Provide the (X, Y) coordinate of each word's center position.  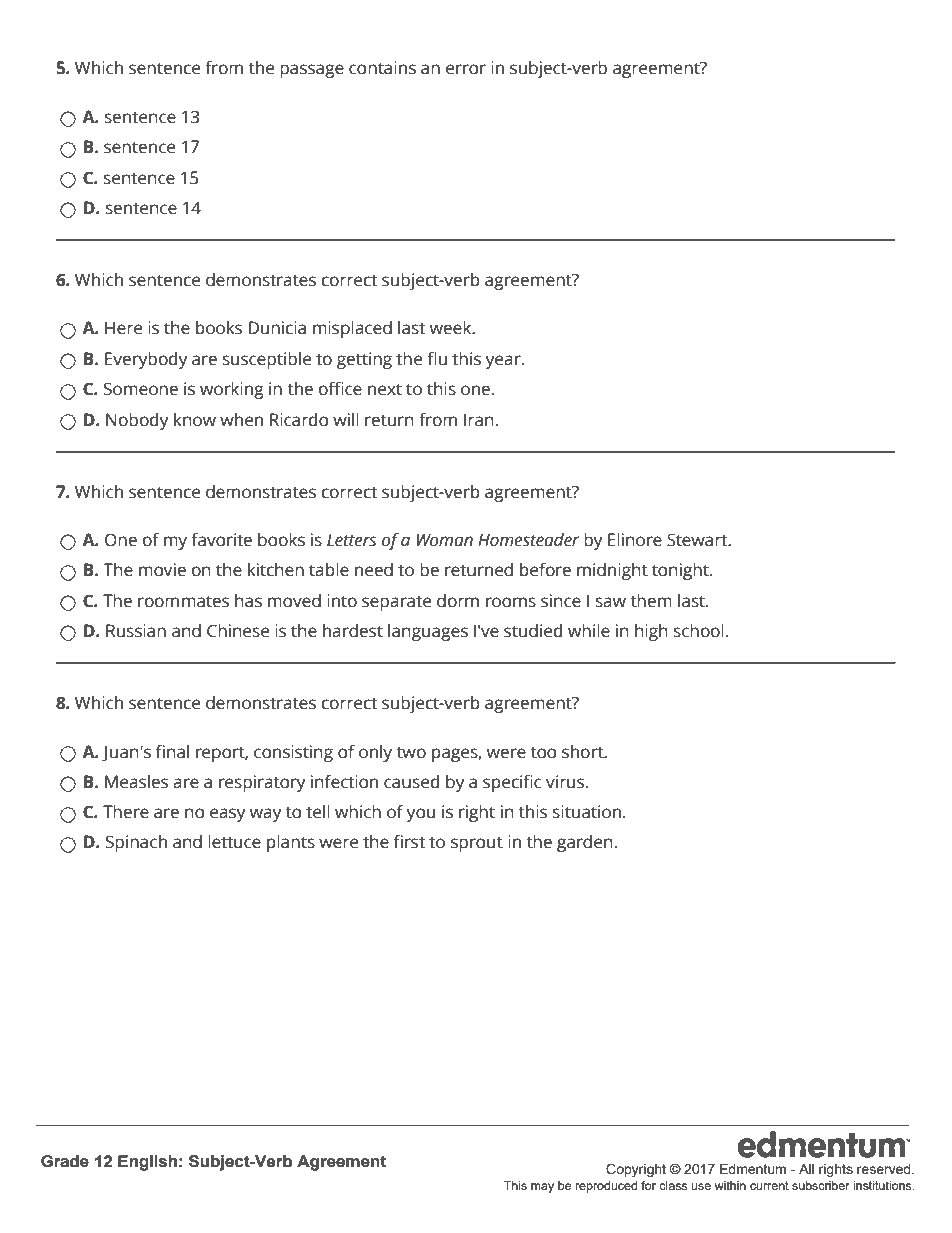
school (699, 631)
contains (382, 68)
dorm (458, 601)
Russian (136, 631)
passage (312, 71)
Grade (65, 1161)
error (466, 69)
